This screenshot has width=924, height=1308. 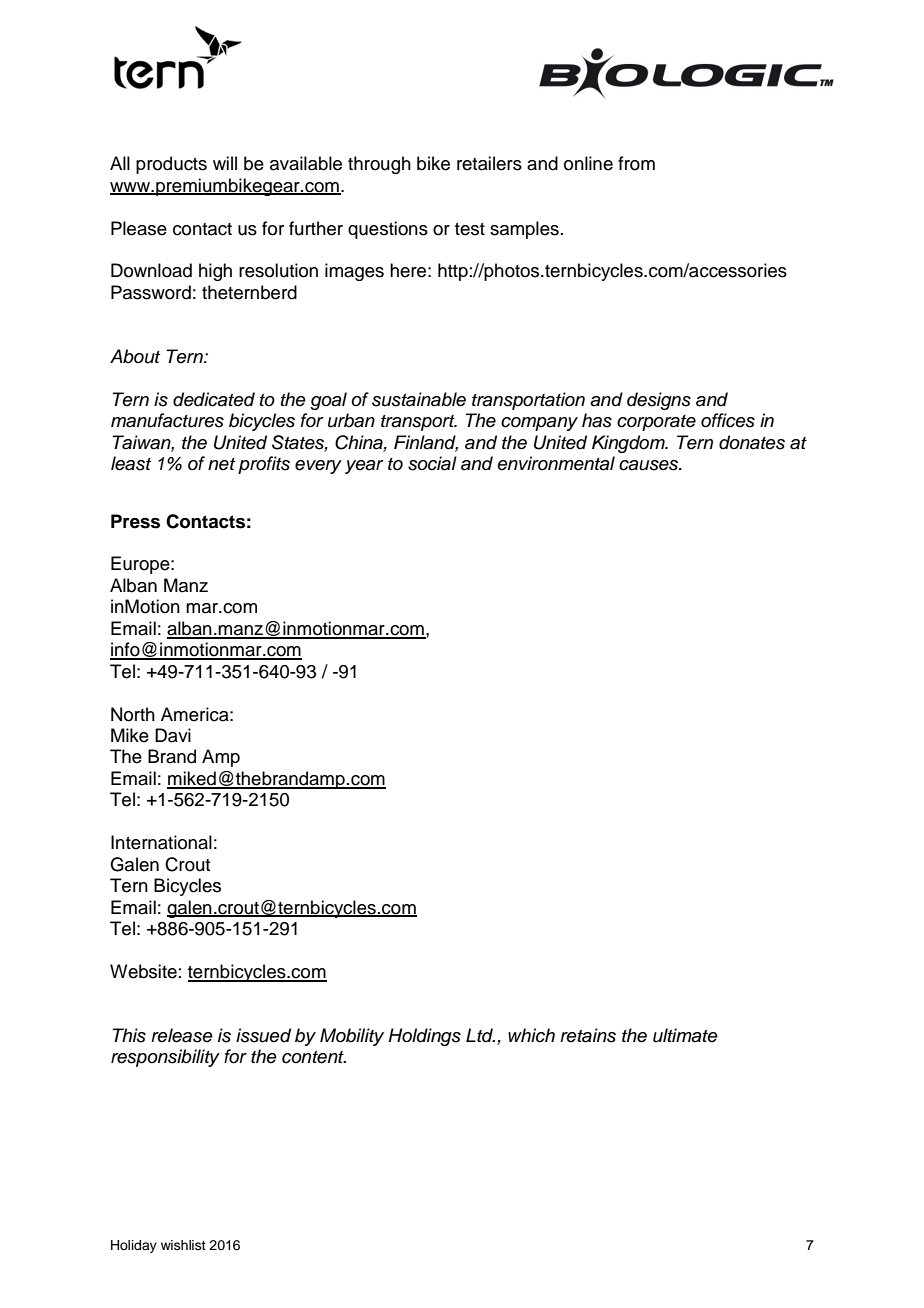 What do you see at coordinates (480, 1035) in the screenshot?
I see `Ltd` at bounding box center [480, 1035].
